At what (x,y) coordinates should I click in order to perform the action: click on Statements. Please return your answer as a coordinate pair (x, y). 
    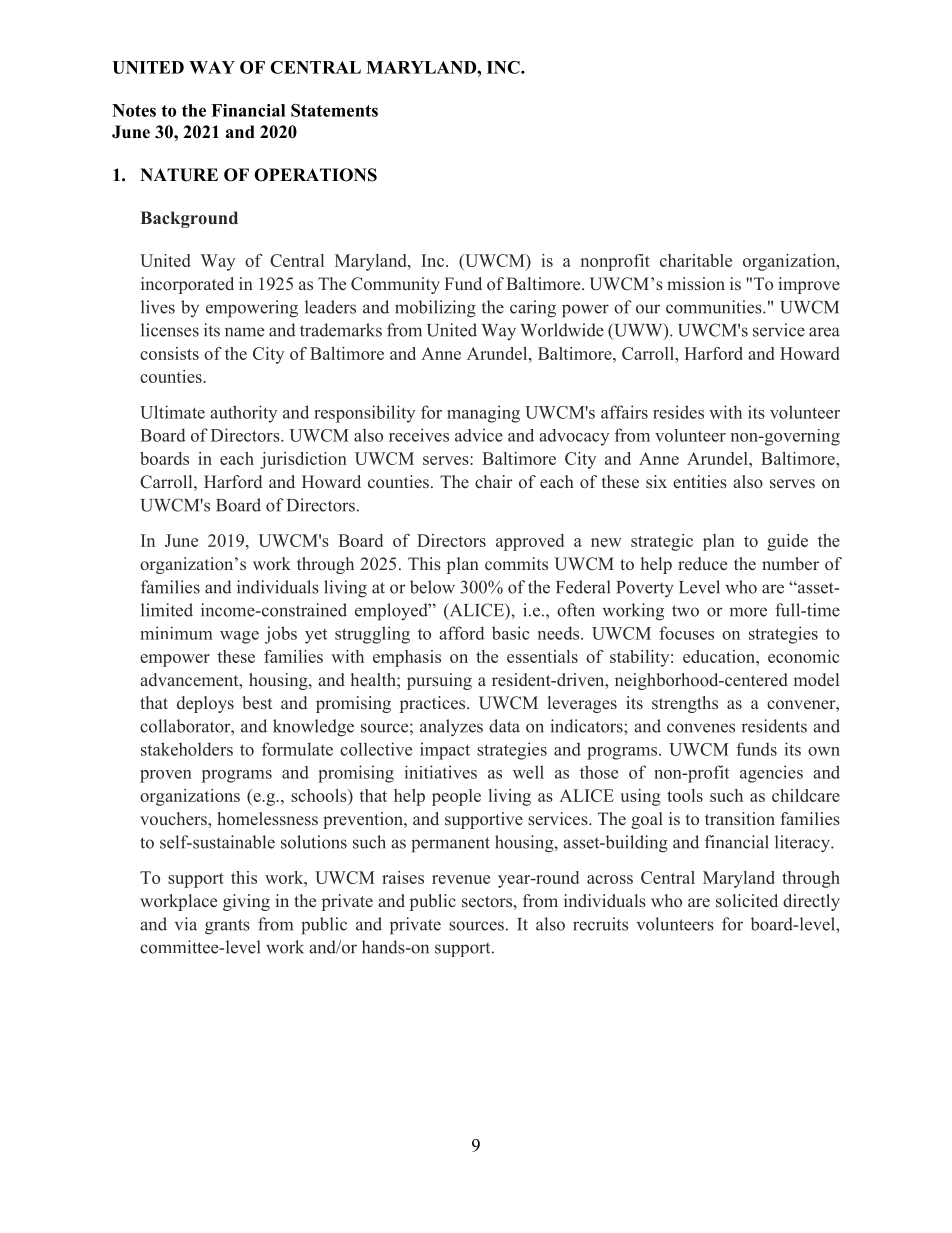
    Looking at the image, I should click on (334, 110).
